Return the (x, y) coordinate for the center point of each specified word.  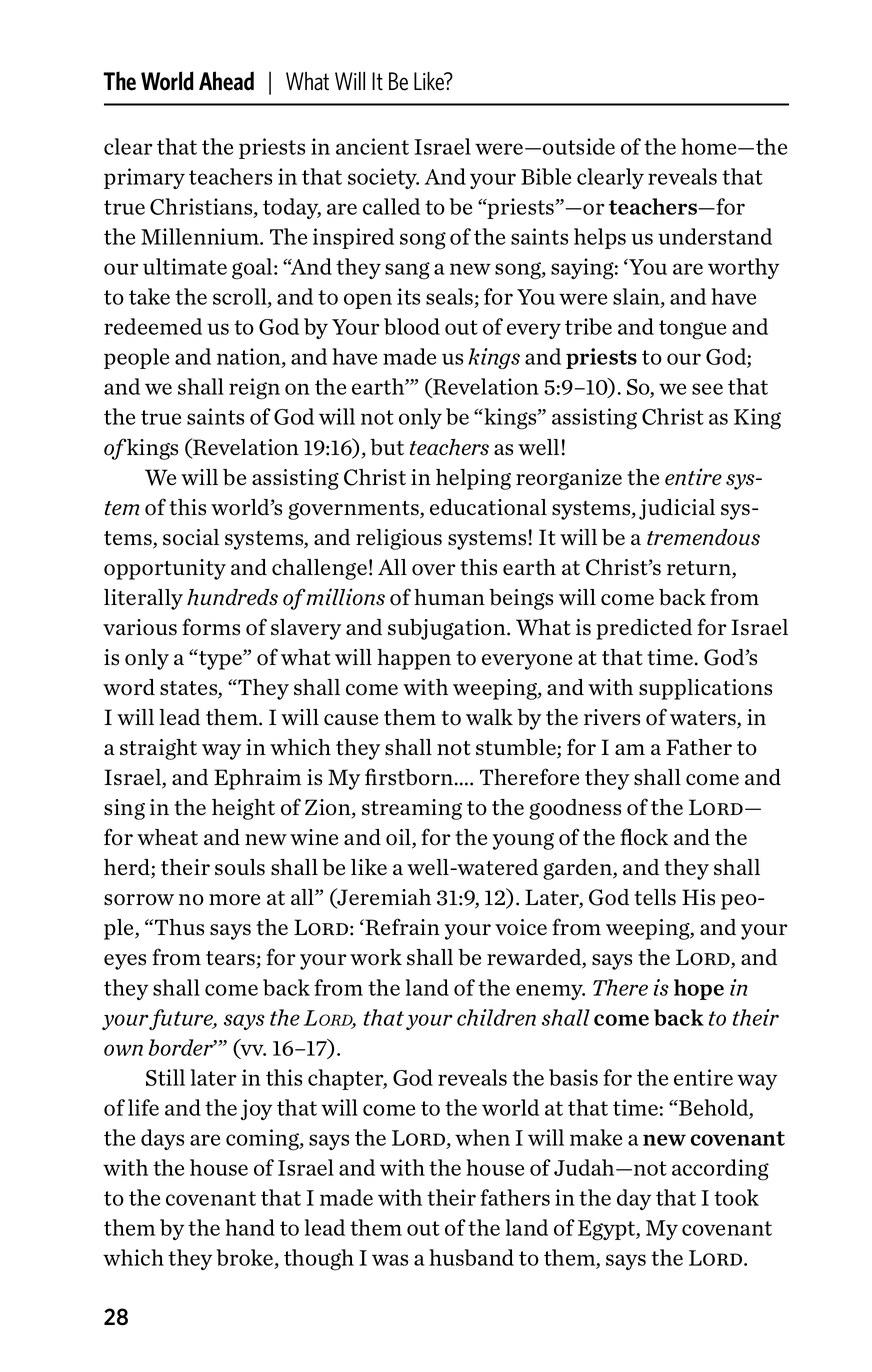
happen (414, 659)
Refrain (401, 927)
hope (699, 989)
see (707, 389)
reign (254, 389)
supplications (705, 689)
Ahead (226, 81)
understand (715, 236)
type (220, 659)
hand (250, 1227)
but (387, 447)
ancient (372, 146)
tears (231, 959)
